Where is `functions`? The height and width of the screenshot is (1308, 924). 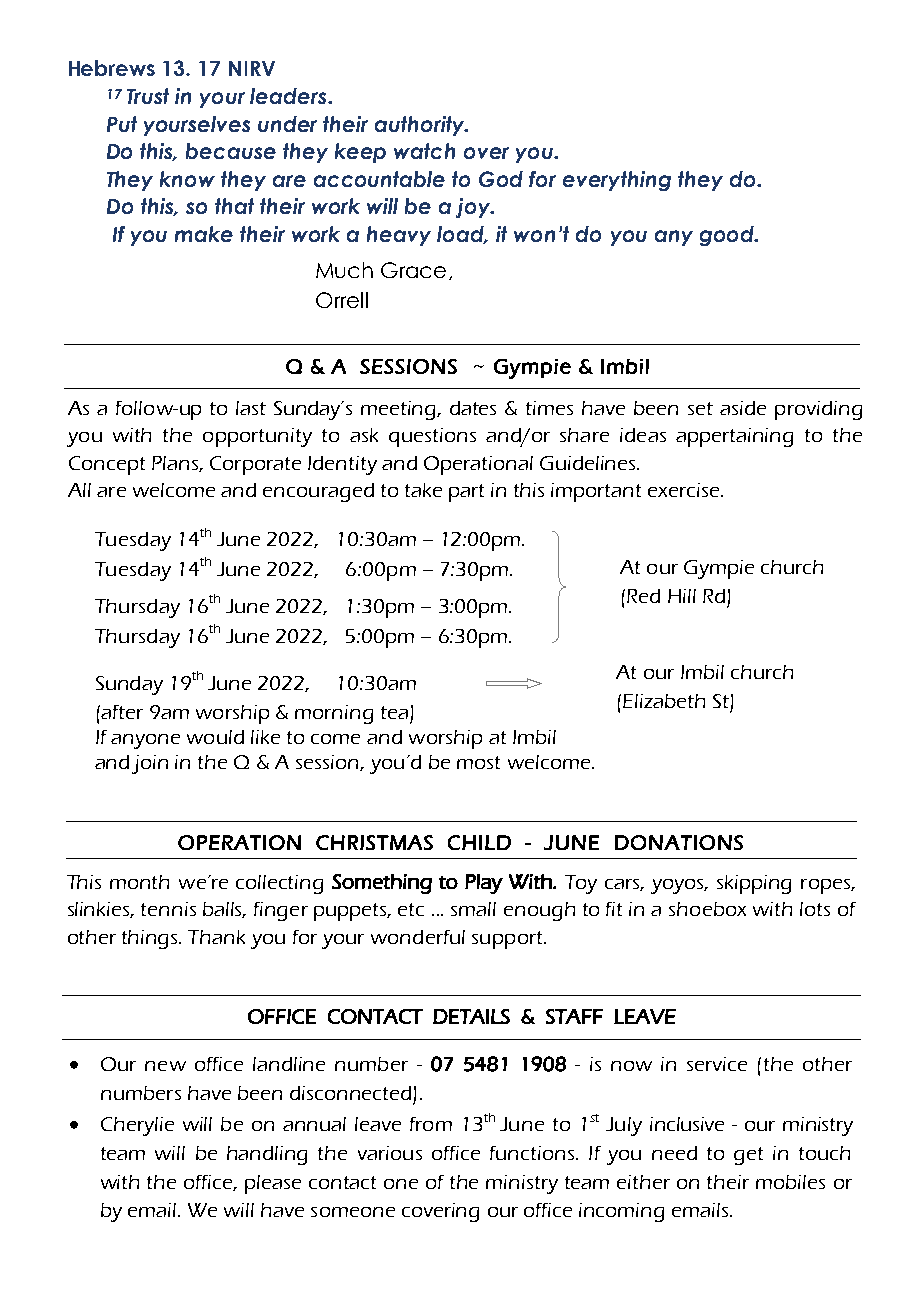
functions is located at coordinates (533, 1153).
